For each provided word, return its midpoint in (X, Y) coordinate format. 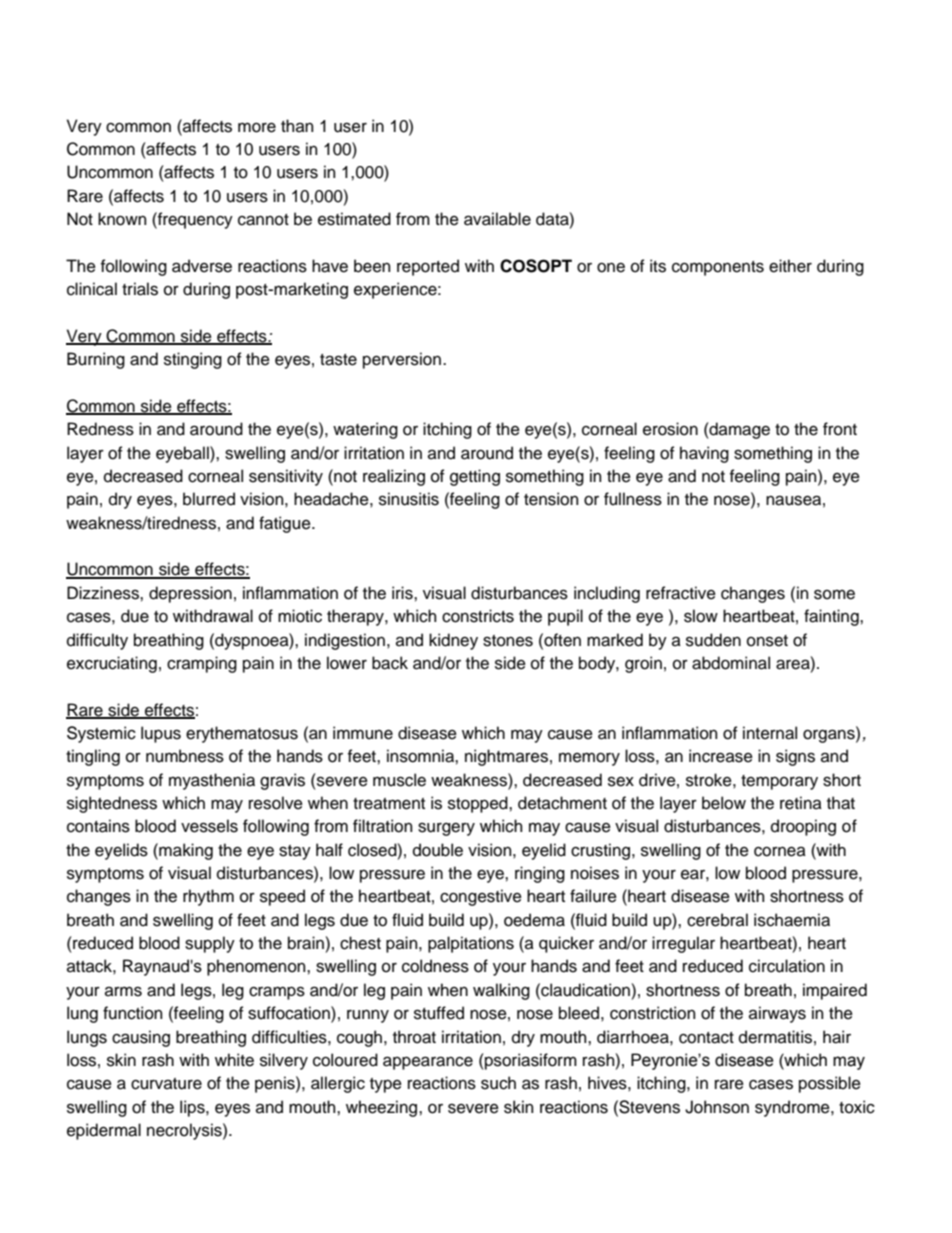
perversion (402, 360)
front (840, 429)
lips (193, 1108)
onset (767, 641)
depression (190, 594)
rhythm (208, 897)
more (257, 128)
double (438, 850)
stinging (193, 360)
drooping (803, 827)
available (497, 219)
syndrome (793, 1108)
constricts (478, 616)
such (498, 1083)
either (790, 266)
